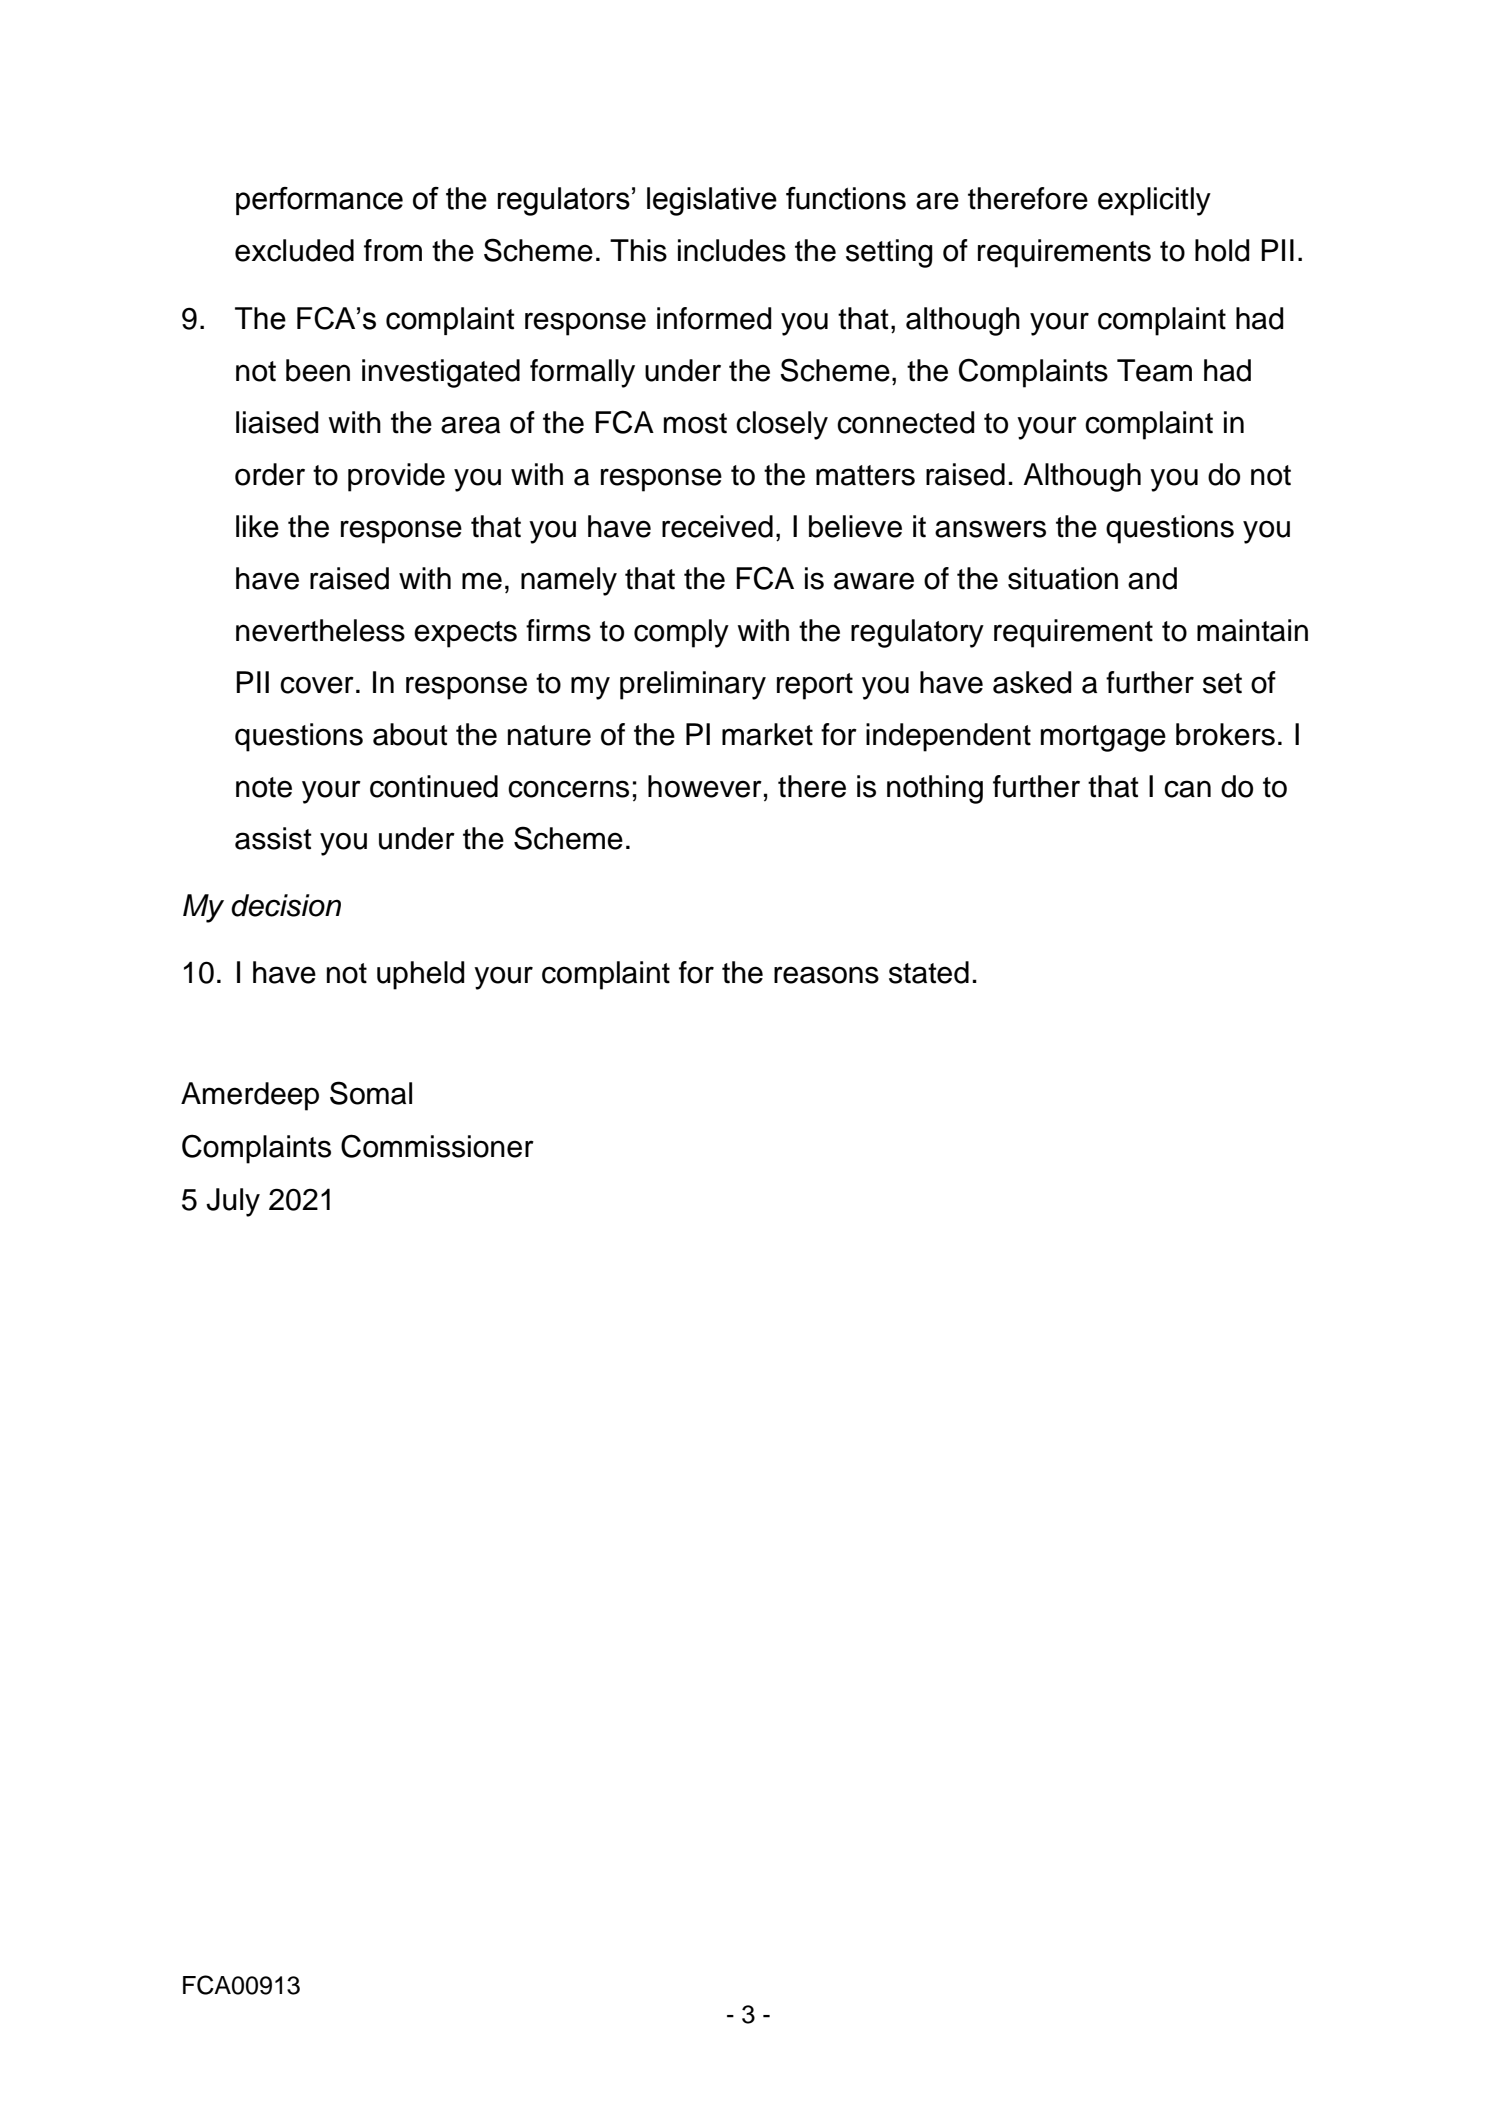 This page has height=2117, width=1497. What do you see at coordinates (732, 250) in the page?
I see `includes` at bounding box center [732, 250].
